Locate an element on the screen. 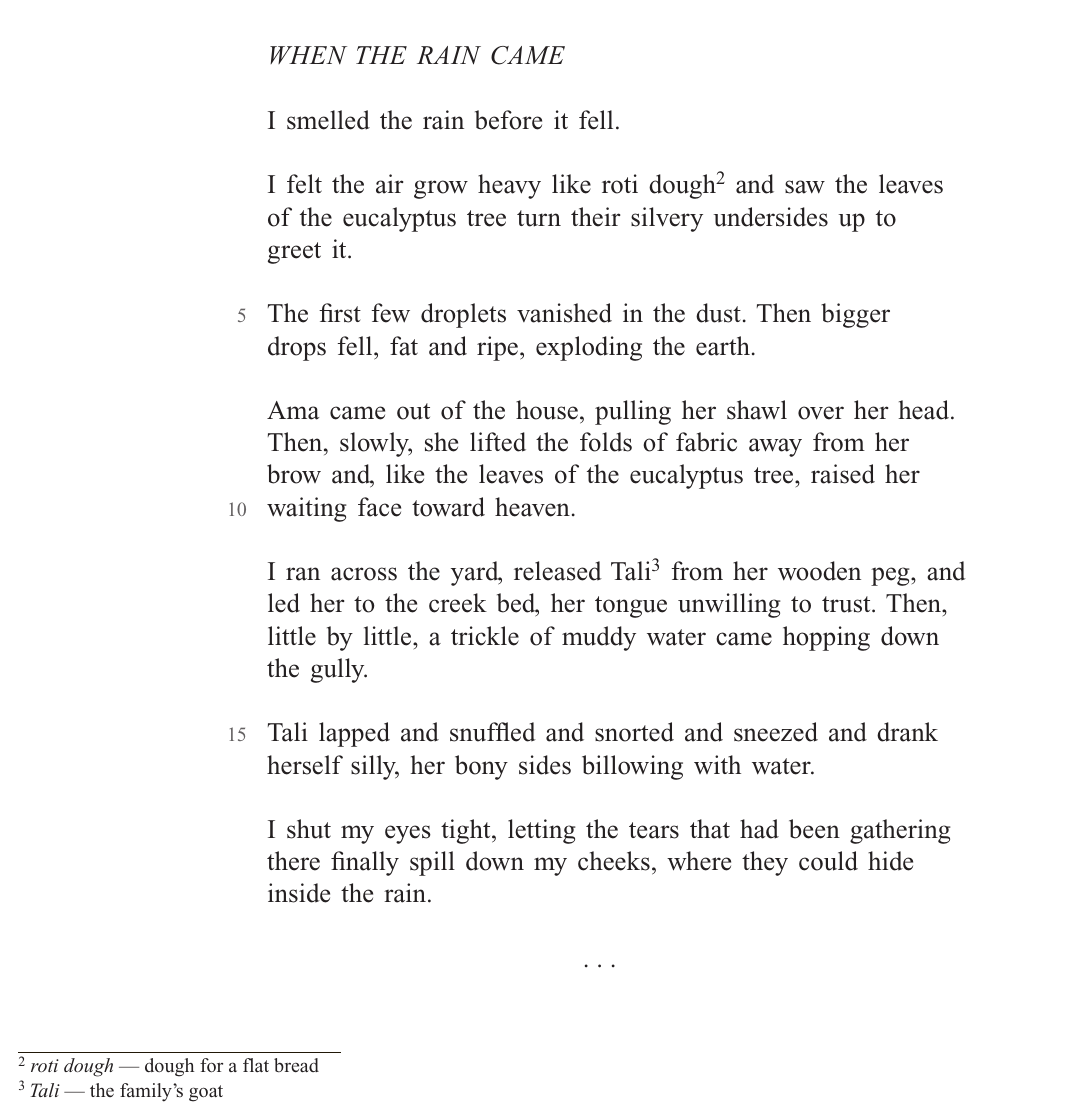 This screenshot has height=1120, width=1073. house is located at coordinates (547, 410).
